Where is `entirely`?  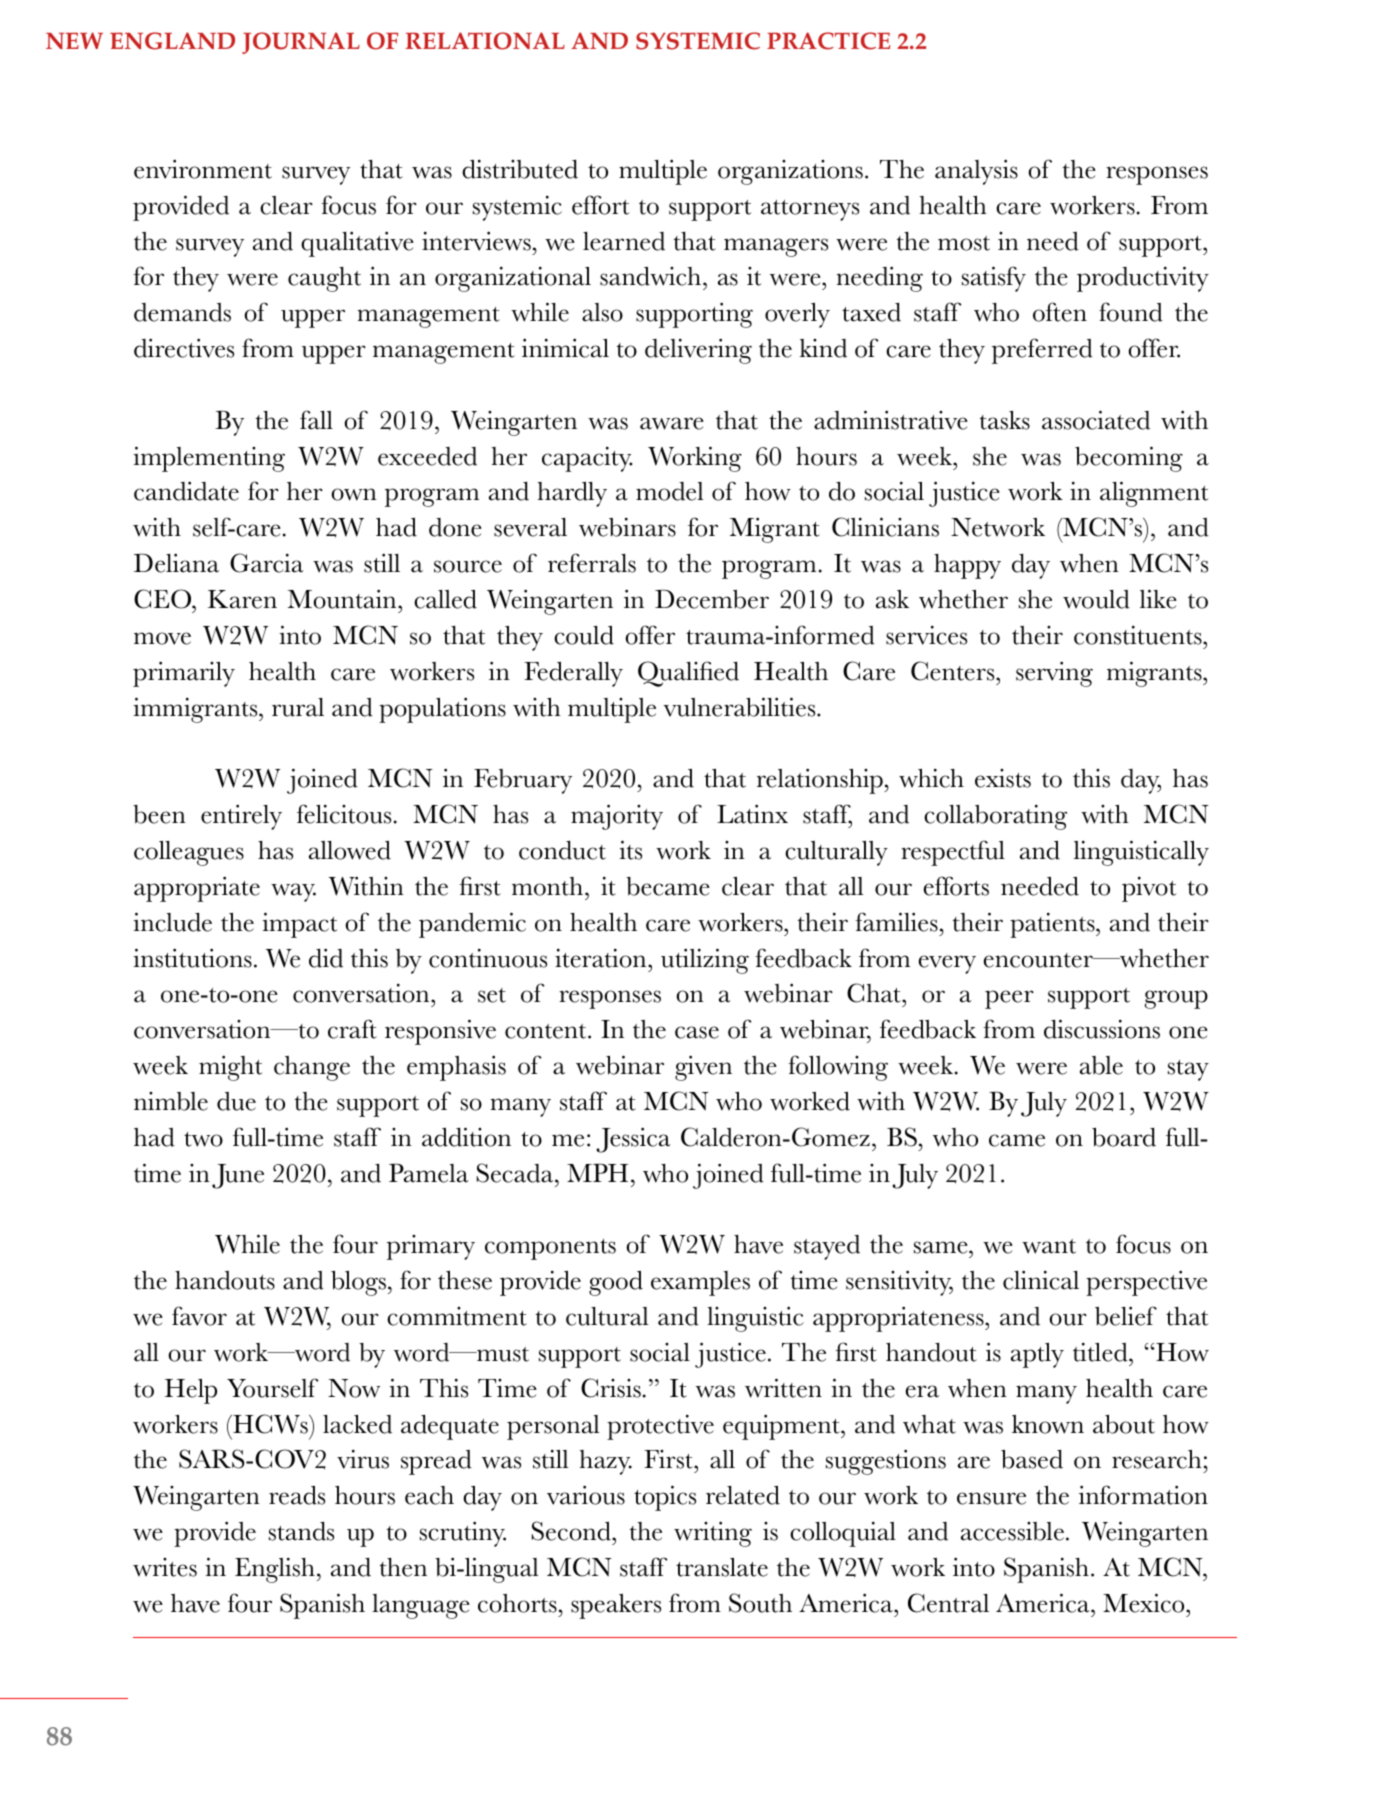
entirely is located at coordinates (241, 817).
